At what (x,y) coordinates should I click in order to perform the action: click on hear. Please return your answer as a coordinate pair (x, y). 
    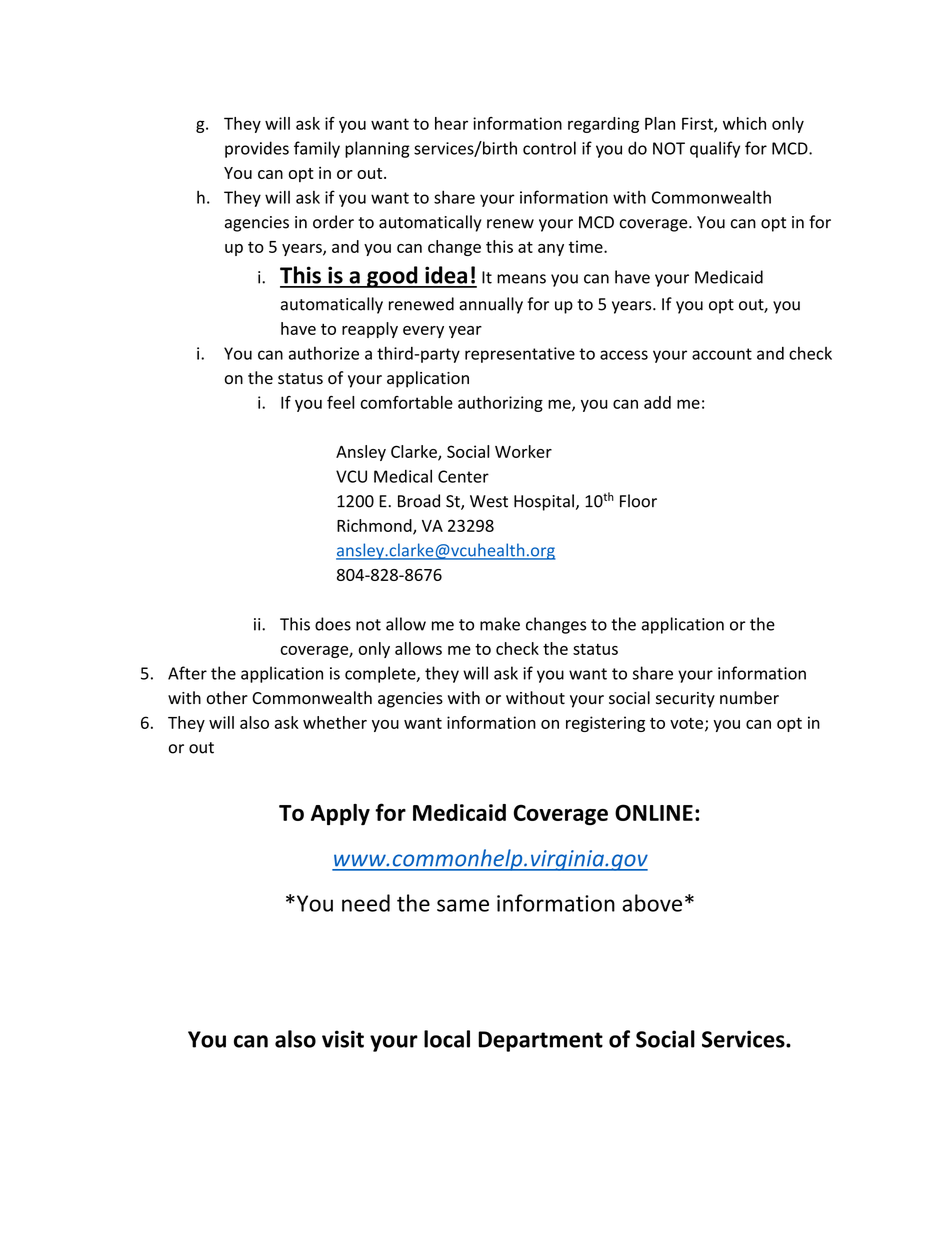
    Looking at the image, I should click on (451, 123).
